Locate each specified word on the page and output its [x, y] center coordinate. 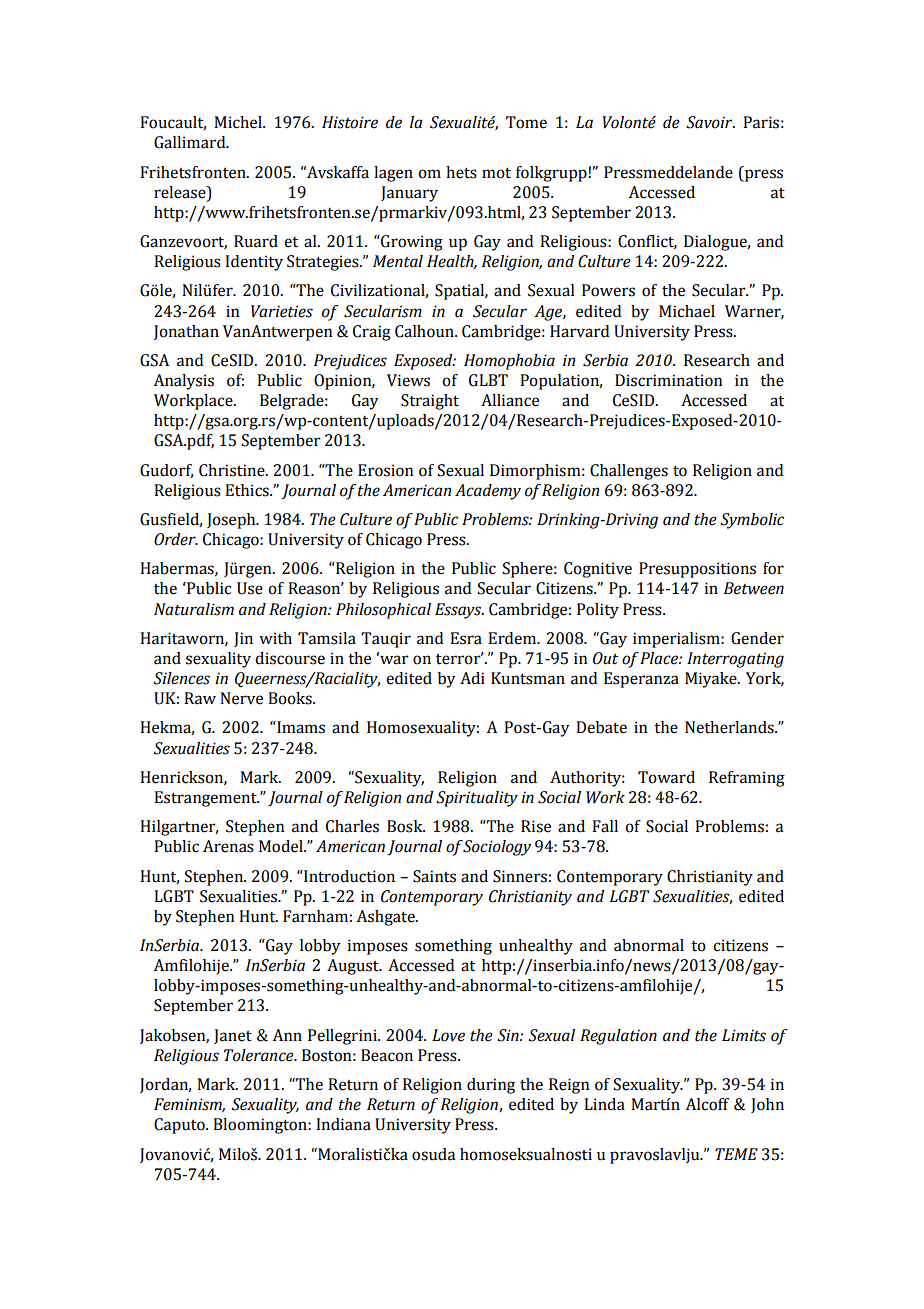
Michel [239, 122]
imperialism [677, 640]
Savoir [710, 122]
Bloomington [261, 1126]
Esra [466, 638]
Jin [243, 639]
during [491, 1086]
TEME [736, 1154]
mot [496, 173]
